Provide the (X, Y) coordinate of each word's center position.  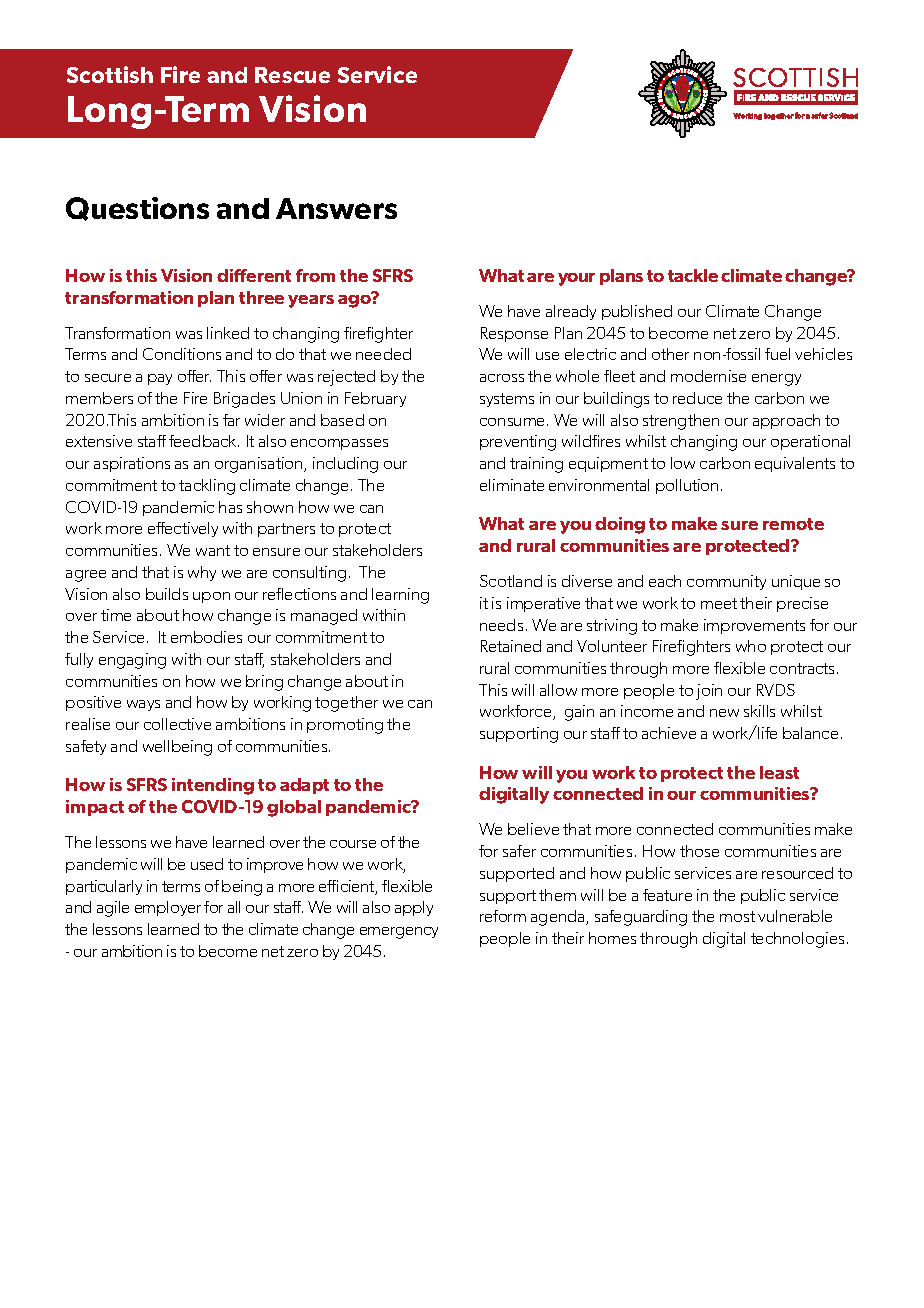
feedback (204, 441)
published (637, 312)
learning (400, 596)
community (726, 582)
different (254, 275)
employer (168, 908)
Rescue (292, 75)
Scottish (110, 74)
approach (786, 421)
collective (177, 724)
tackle (693, 275)
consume (514, 422)
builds (167, 594)
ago (355, 300)
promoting (345, 726)
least (779, 772)
